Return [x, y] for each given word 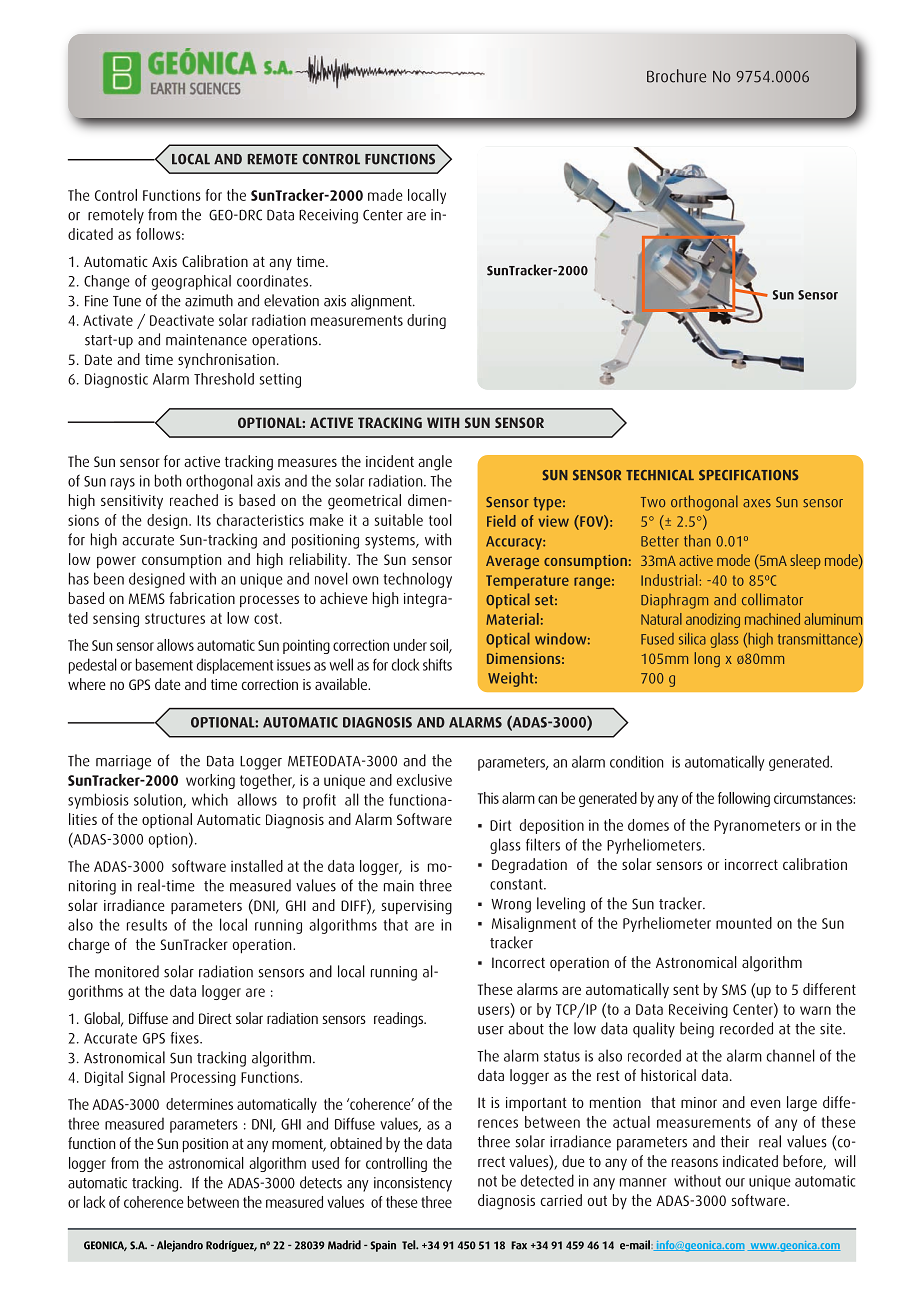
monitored [127, 971]
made [385, 195]
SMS [734, 989]
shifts [437, 664]
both [168, 480]
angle [435, 463]
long [707, 660]
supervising [417, 907]
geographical [191, 282]
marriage [123, 762]
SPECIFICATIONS [748, 475]
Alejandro [180, 1246]
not [487, 1181]
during [426, 321]
